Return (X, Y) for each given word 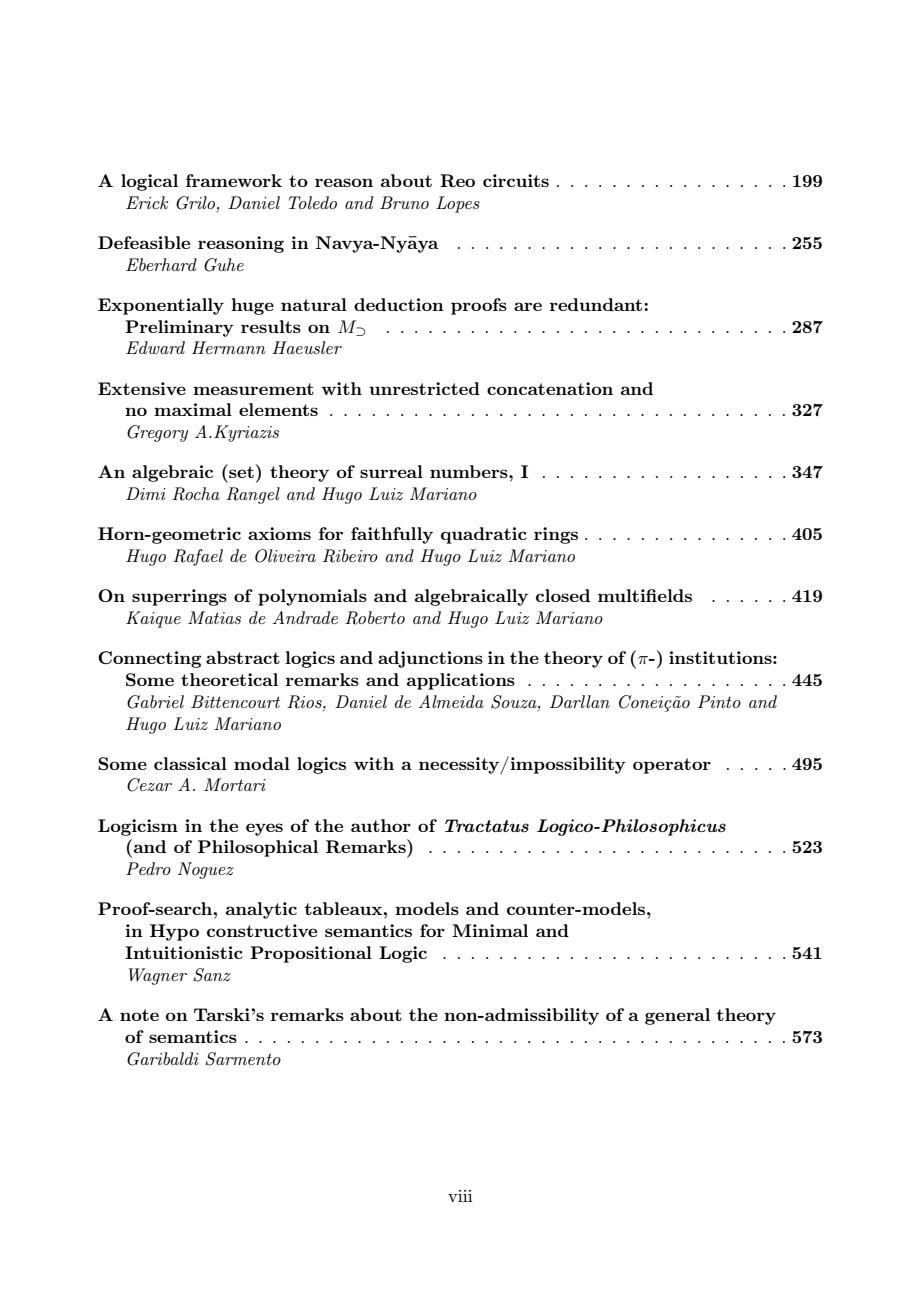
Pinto (719, 701)
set (240, 471)
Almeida (451, 701)
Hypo (174, 932)
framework (234, 180)
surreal (391, 471)
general (677, 1016)
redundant (597, 304)
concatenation (550, 388)
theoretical (229, 679)
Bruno (404, 202)
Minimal (490, 930)
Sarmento (243, 1059)
